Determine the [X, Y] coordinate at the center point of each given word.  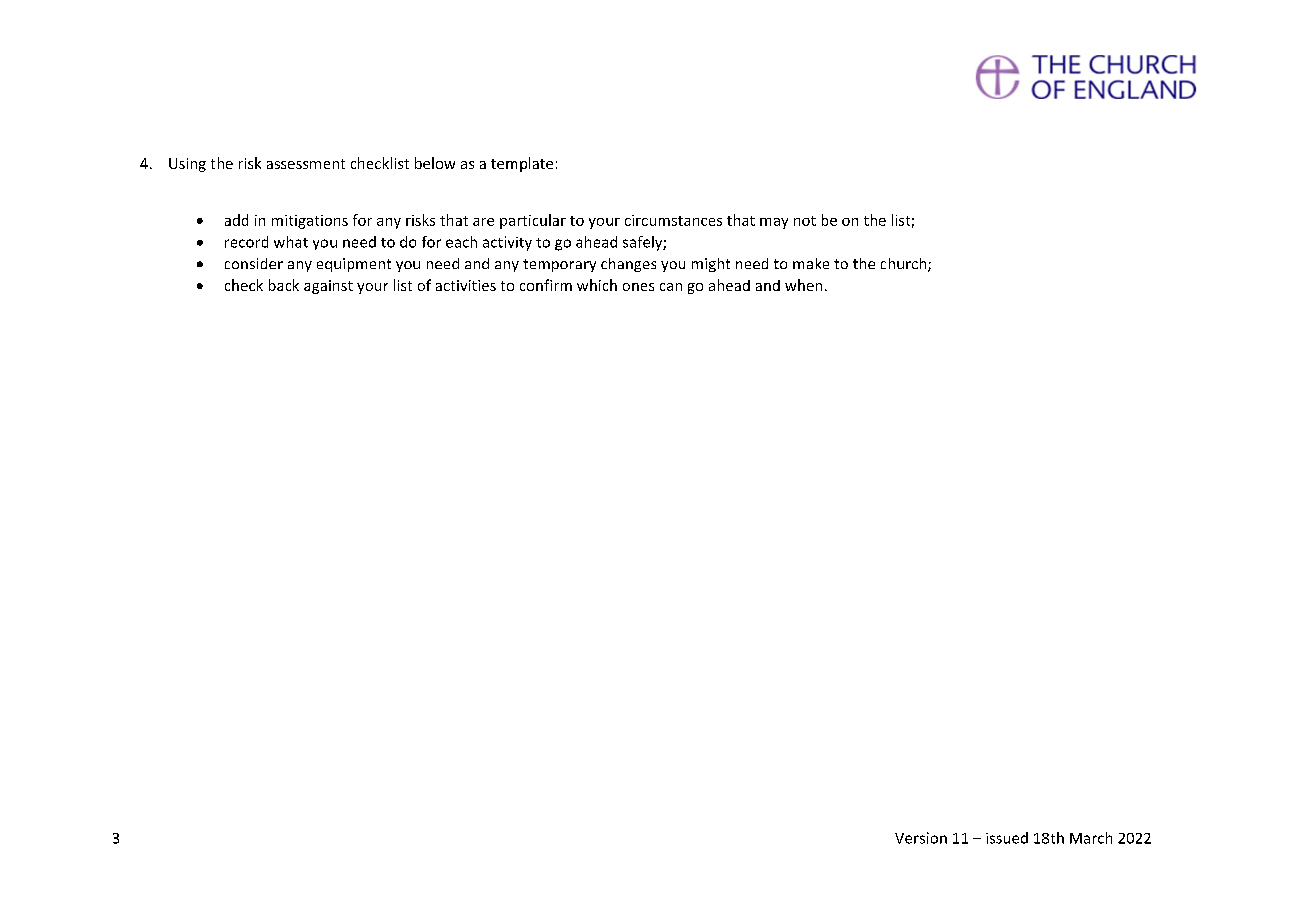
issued [1007, 838]
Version [921, 838]
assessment [306, 164]
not [805, 221]
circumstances [673, 220]
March [1091, 838]
